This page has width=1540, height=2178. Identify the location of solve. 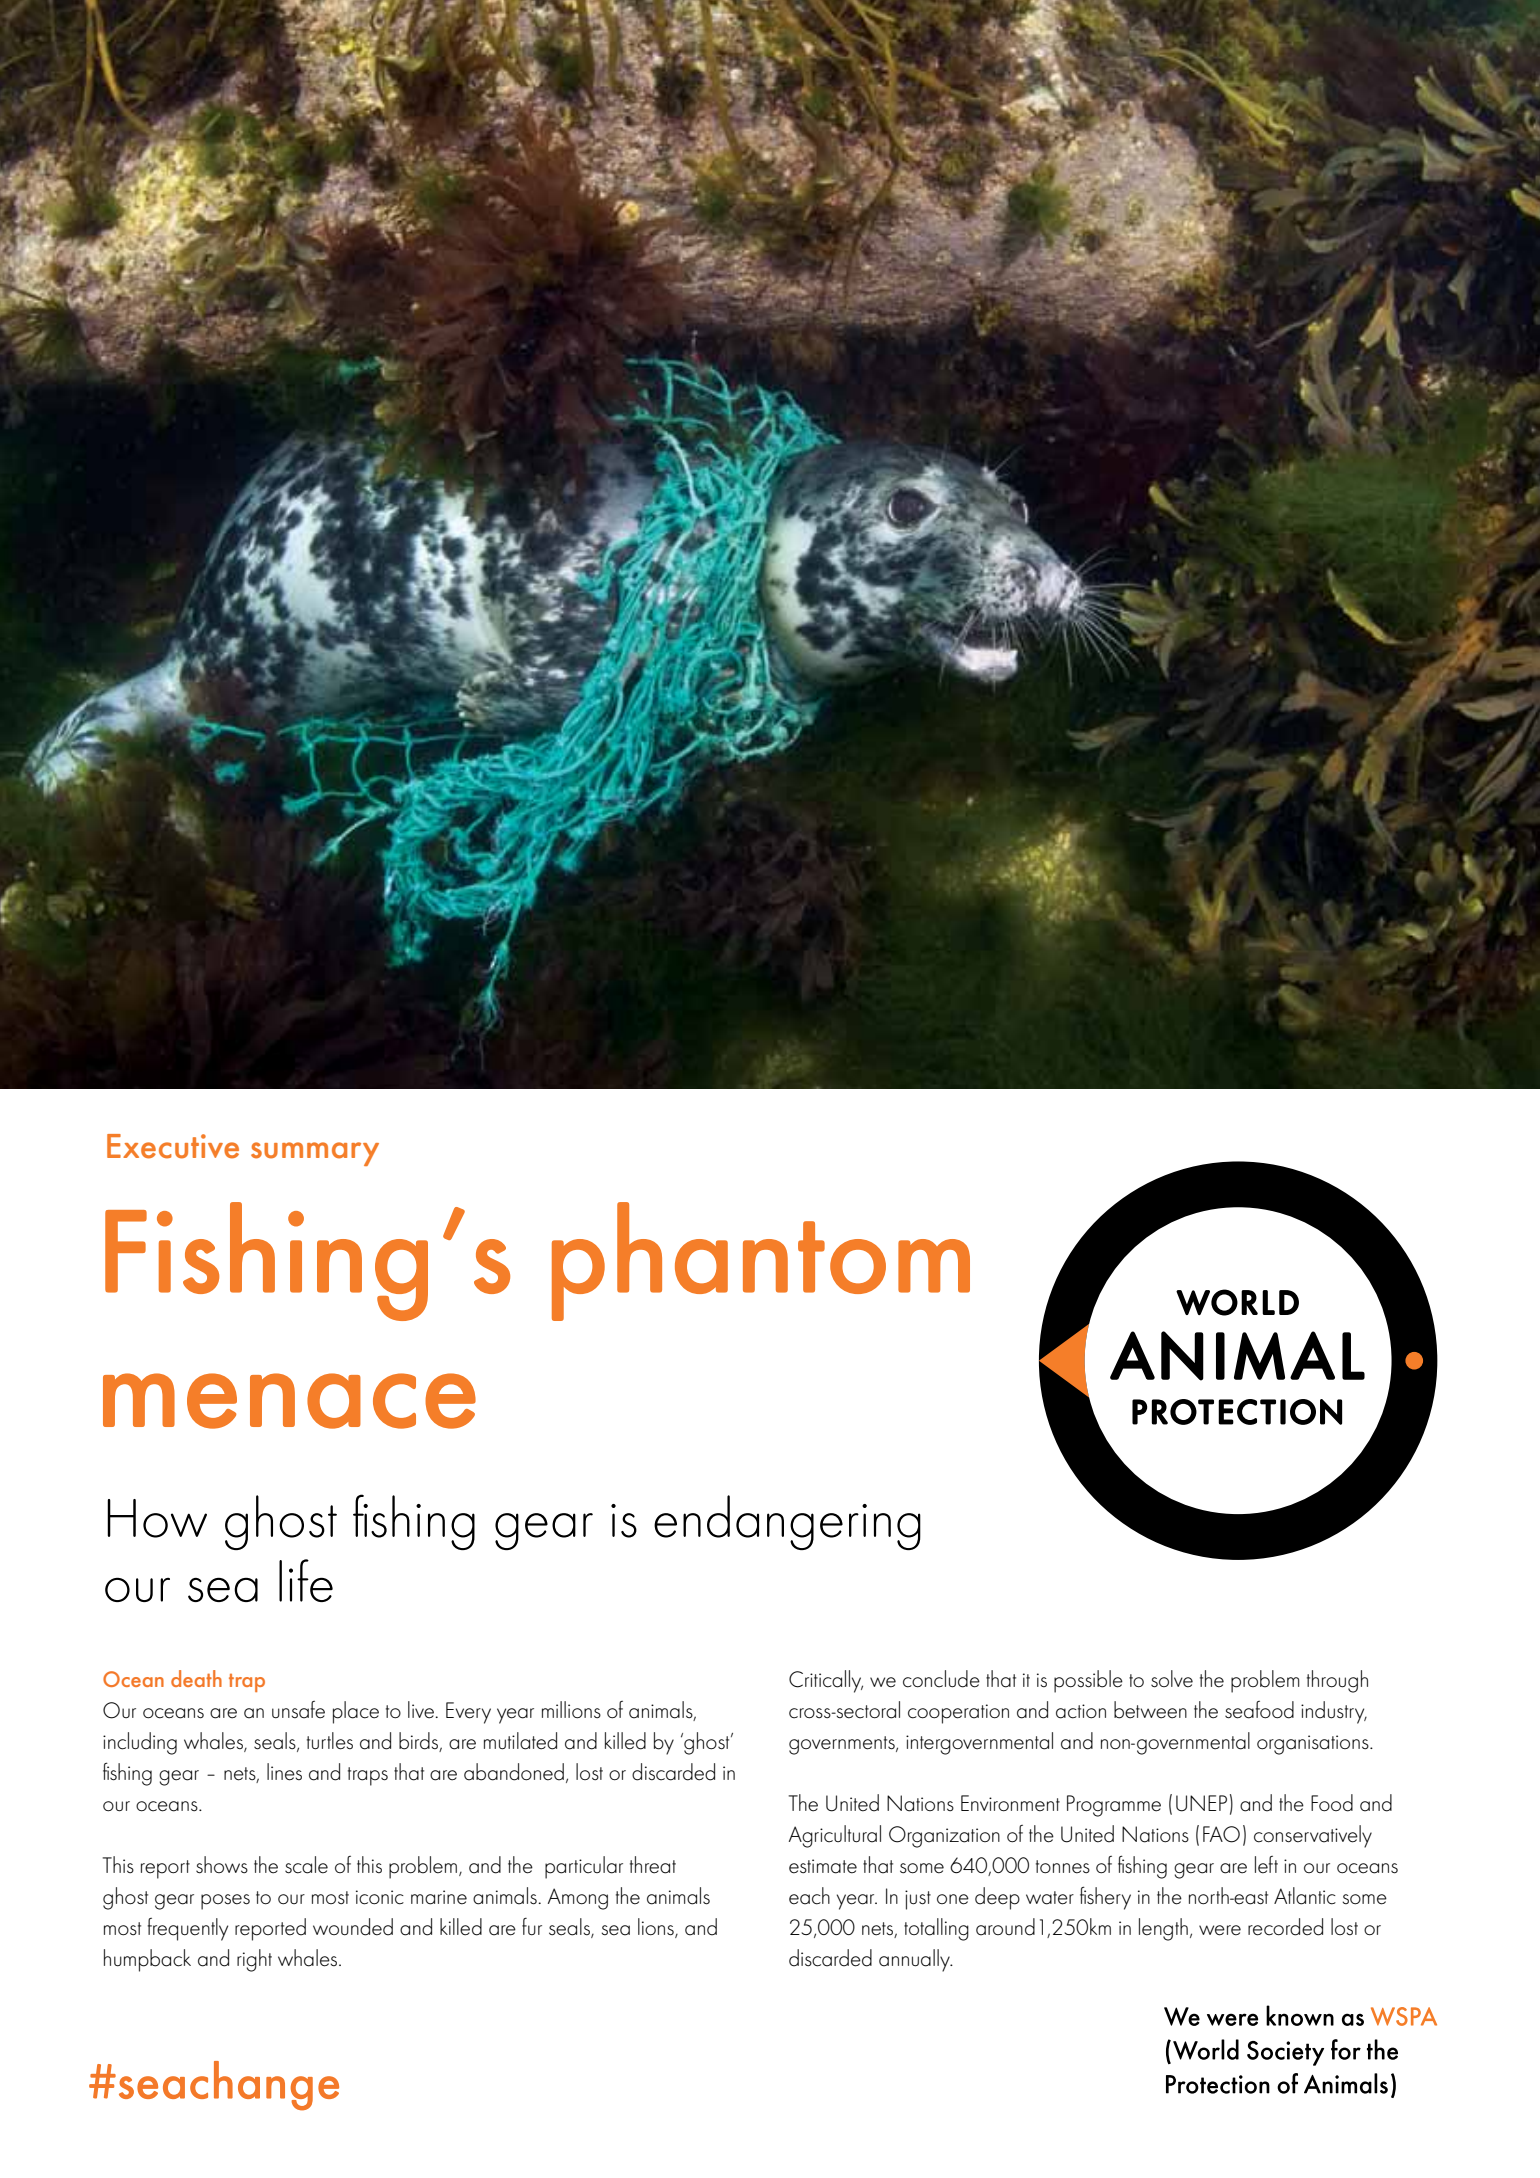
(1172, 1679).
